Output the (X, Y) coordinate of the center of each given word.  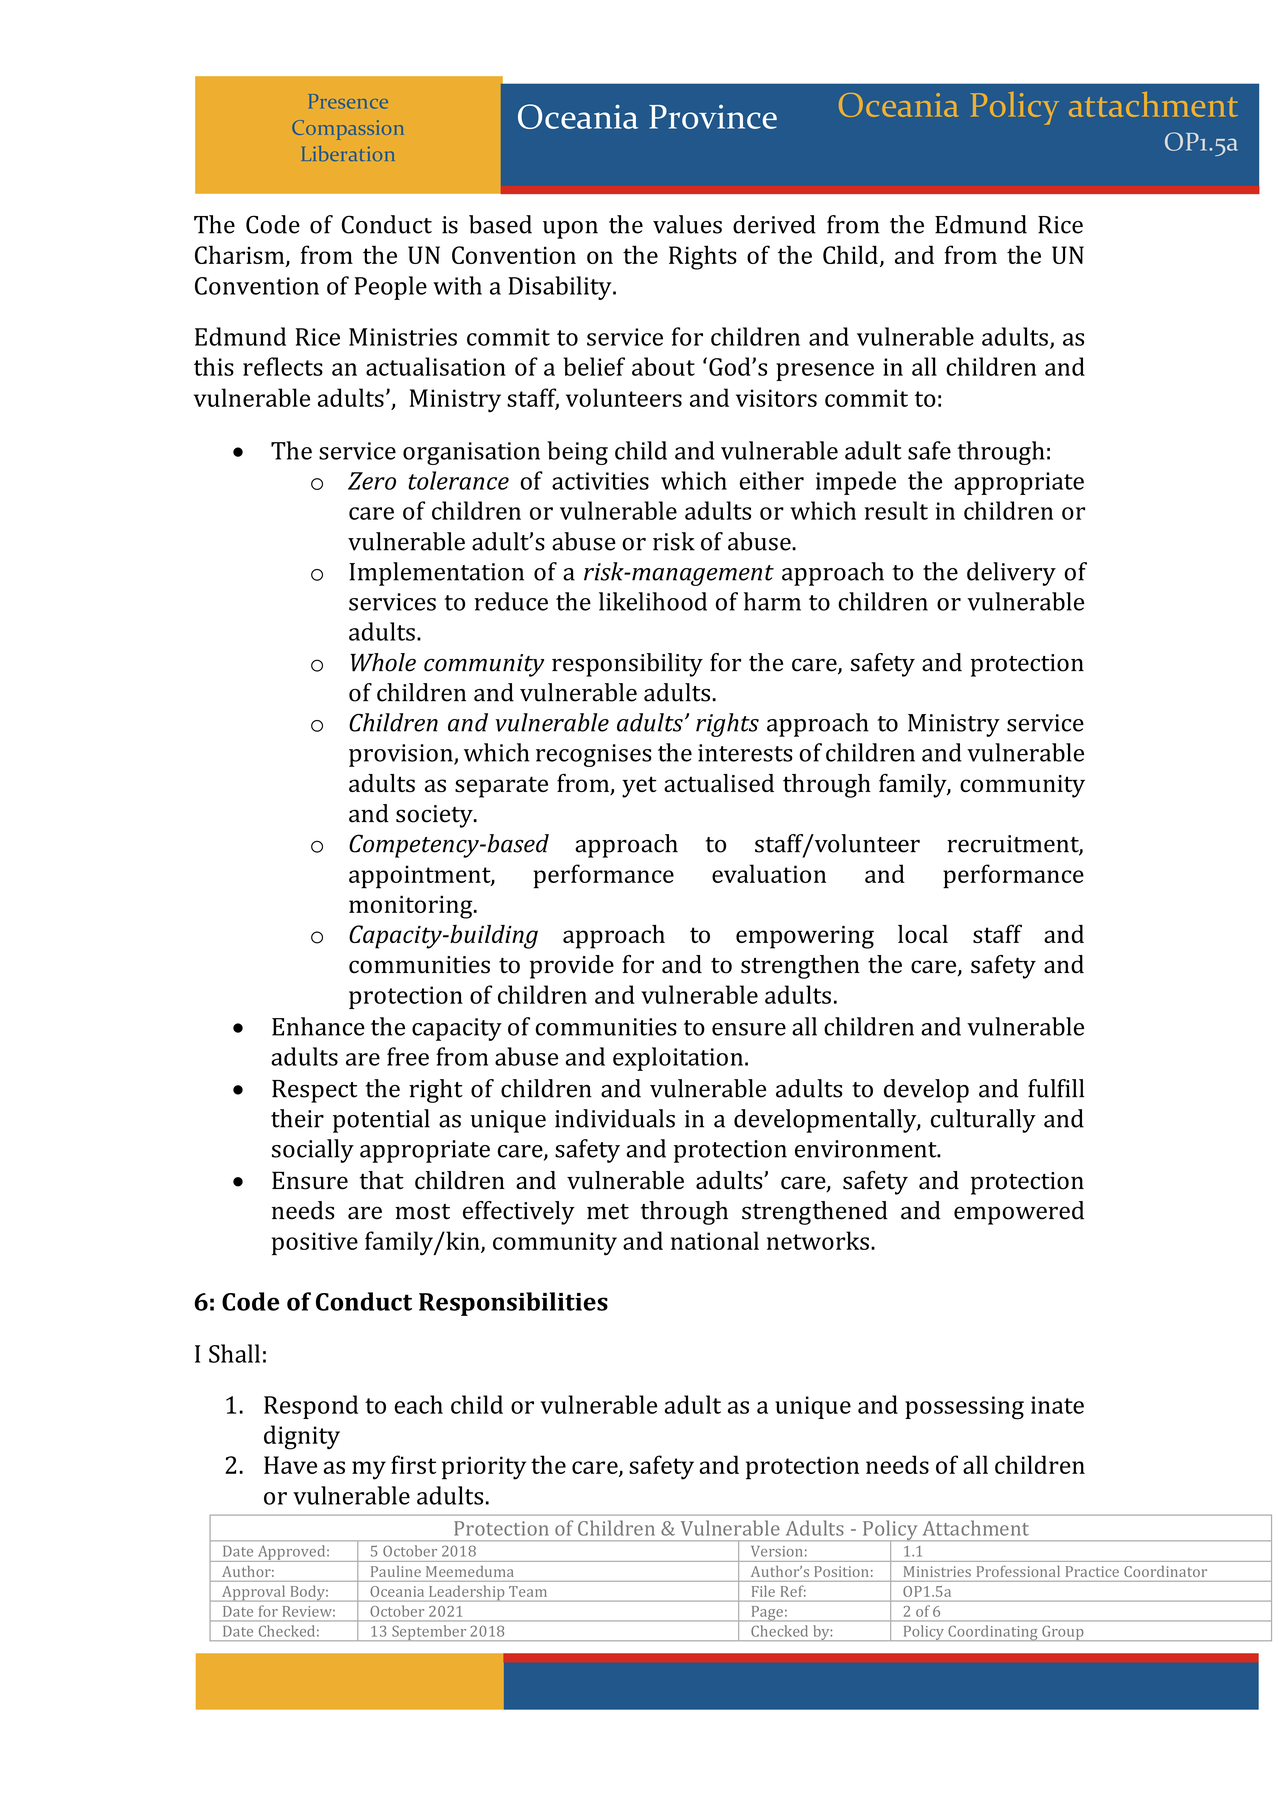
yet (639, 787)
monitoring (412, 907)
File (763, 1591)
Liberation (348, 153)
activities (600, 481)
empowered (1019, 1213)
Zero (372, 481)
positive (315, 1243)
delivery (1011, 574)
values (687, 224)
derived (774, 224)
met (608, 1212)
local (923, 934)
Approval (253, 1593)
